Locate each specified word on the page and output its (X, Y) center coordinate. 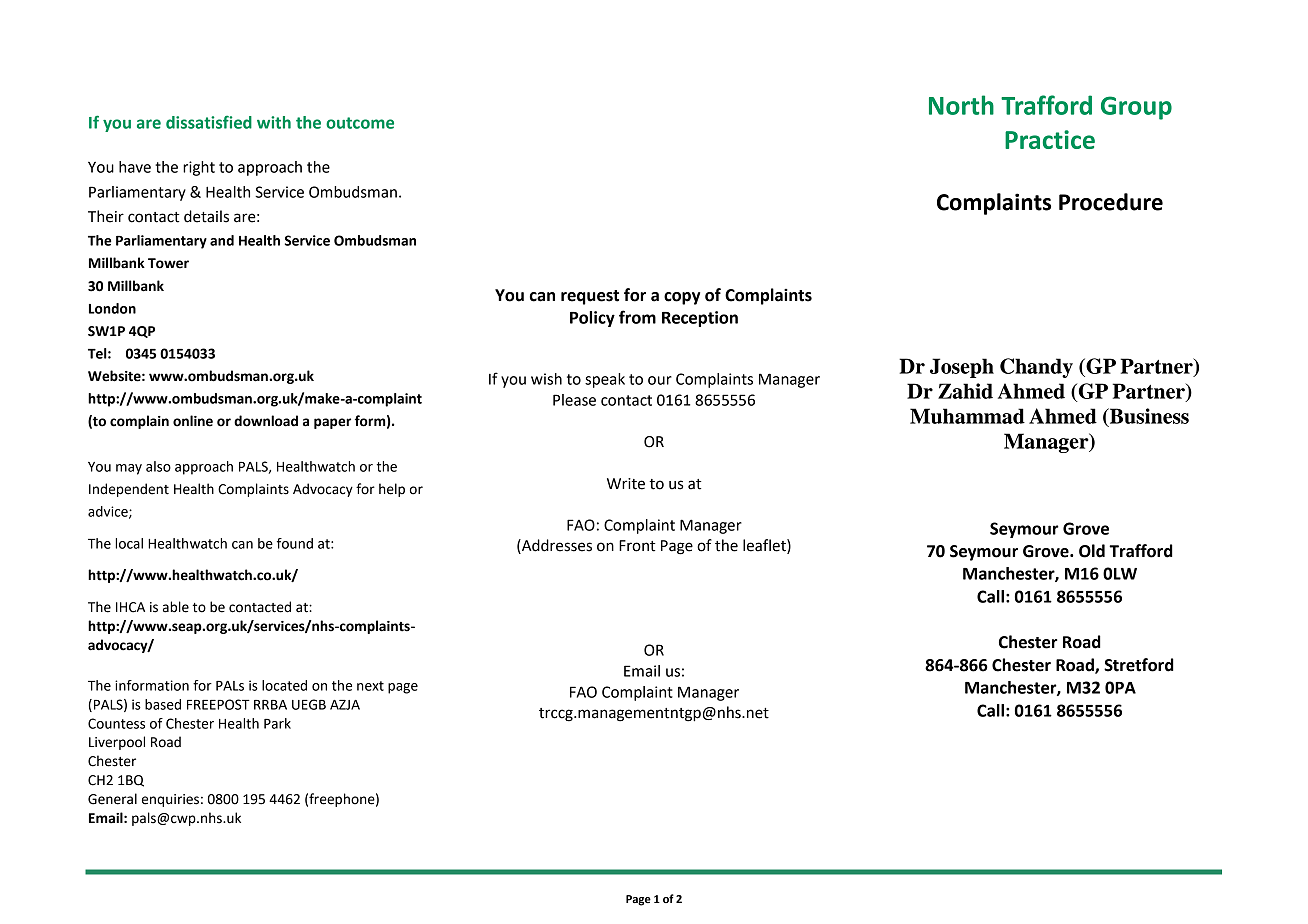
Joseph (962, 368)
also (158, 466)
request (590, 297)
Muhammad (967, 416)
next (370, 686)
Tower (168, 263)
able (176, 607)
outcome (360, 123)
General (112, 799)
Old (1092, 551)
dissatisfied (209, 122)
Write (626, 484)
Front (637, 546)
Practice (1050, 139)
